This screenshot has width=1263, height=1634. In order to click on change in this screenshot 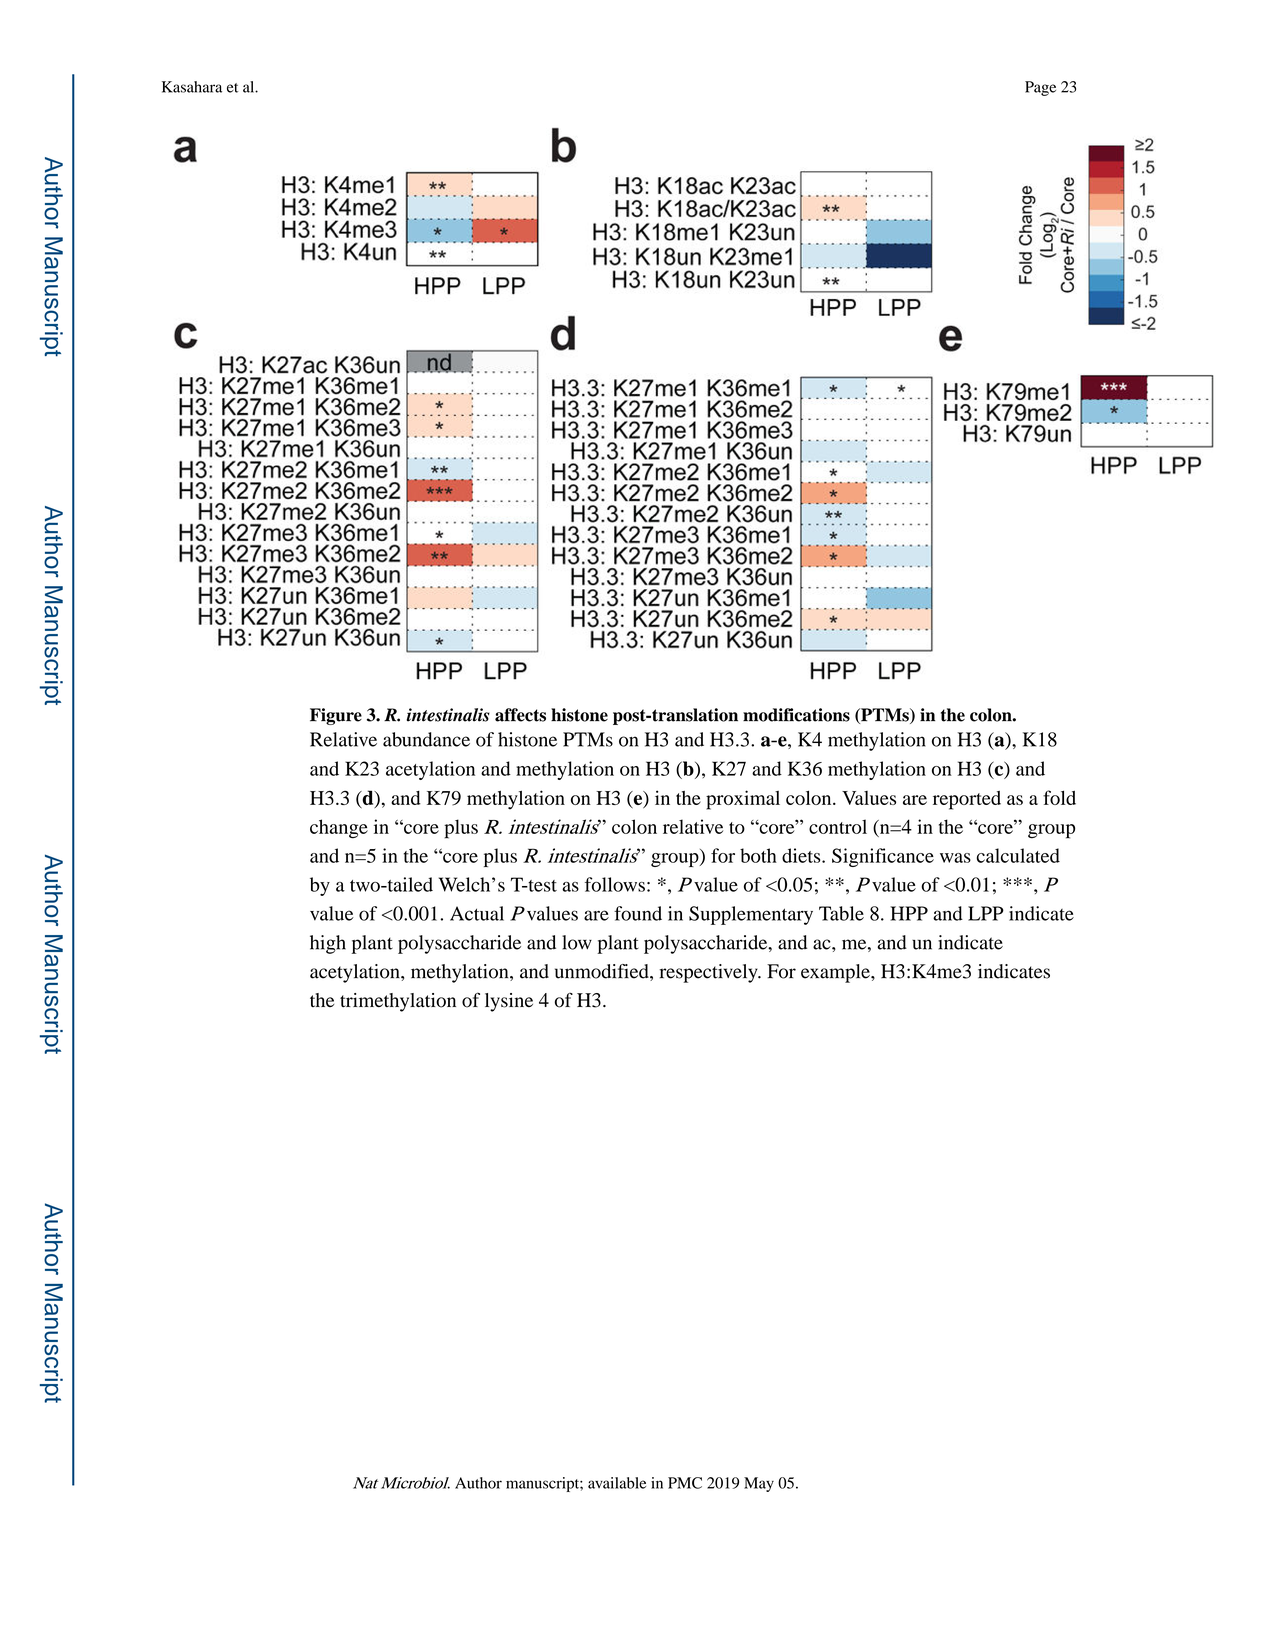, I will do `click(339, 829)`.
